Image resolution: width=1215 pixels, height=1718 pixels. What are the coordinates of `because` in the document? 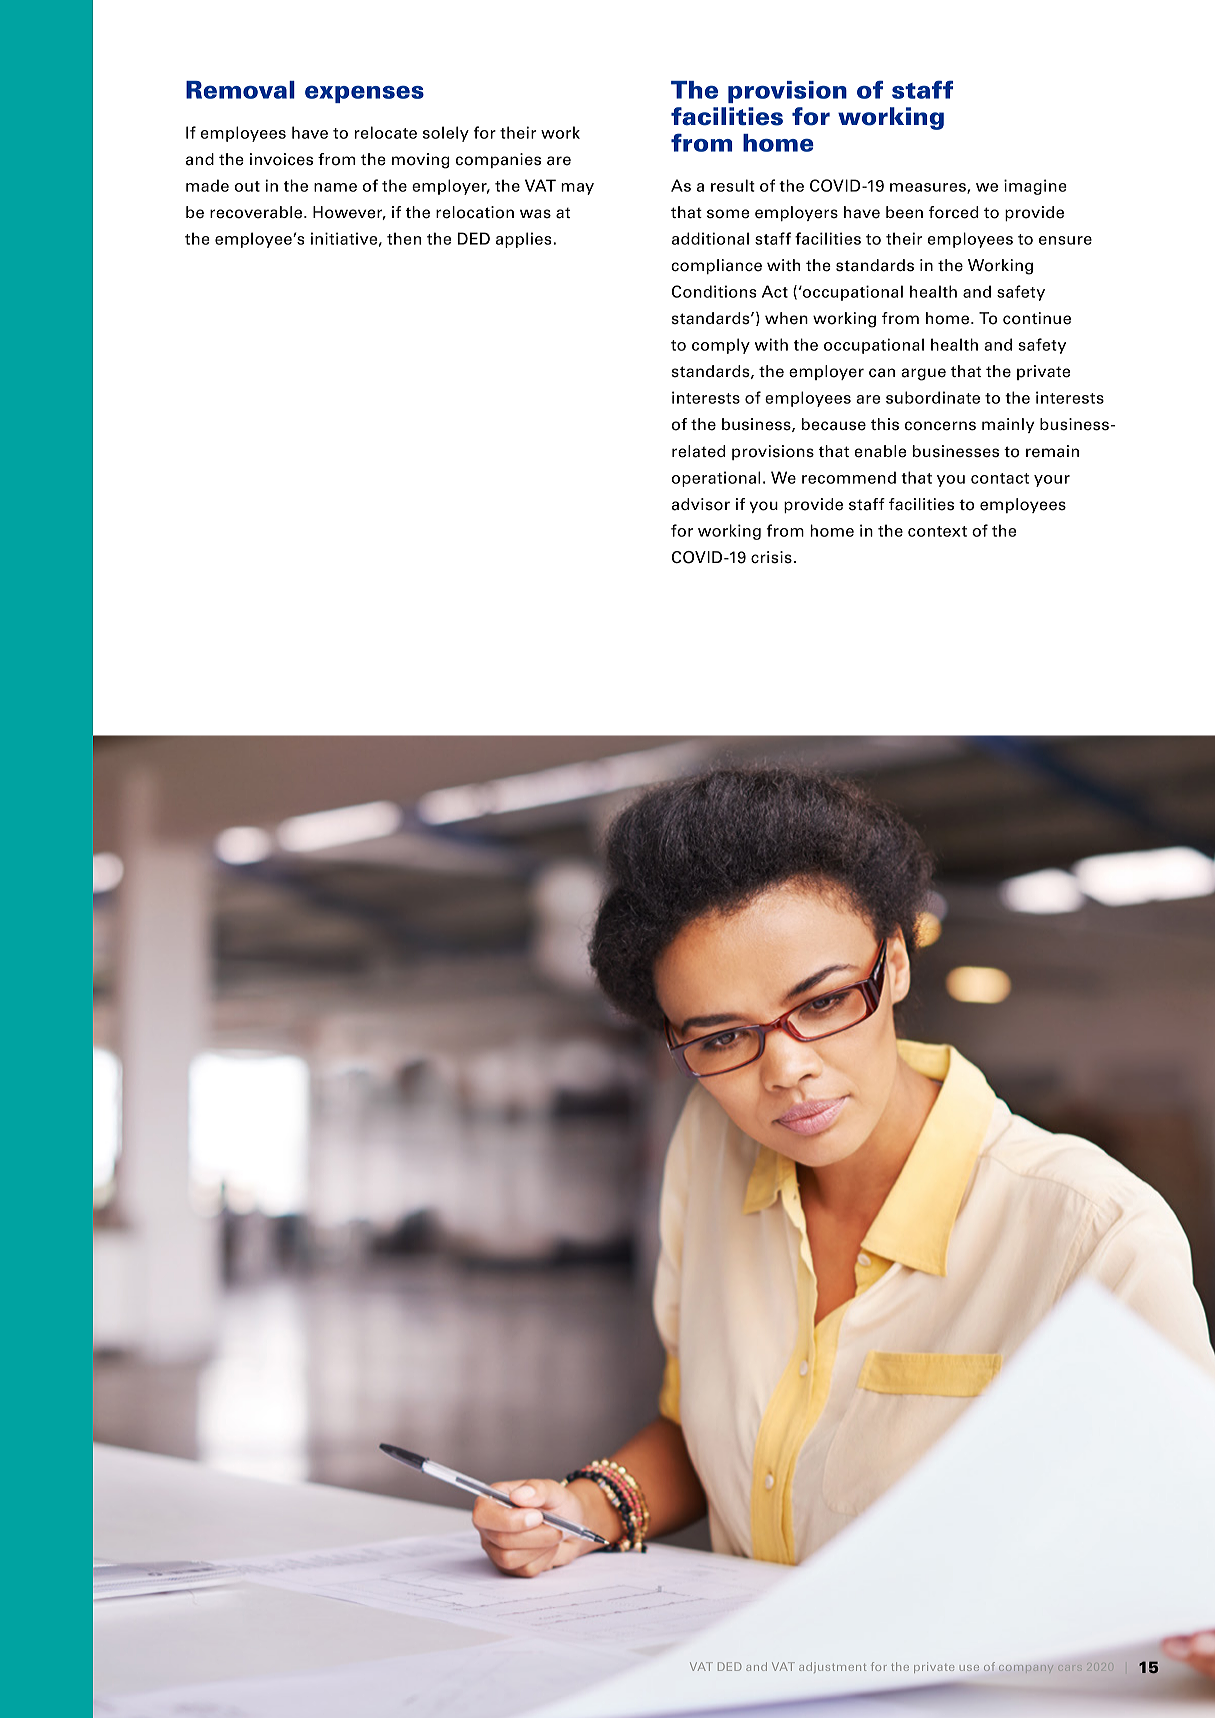 It's located at (834, 424).
